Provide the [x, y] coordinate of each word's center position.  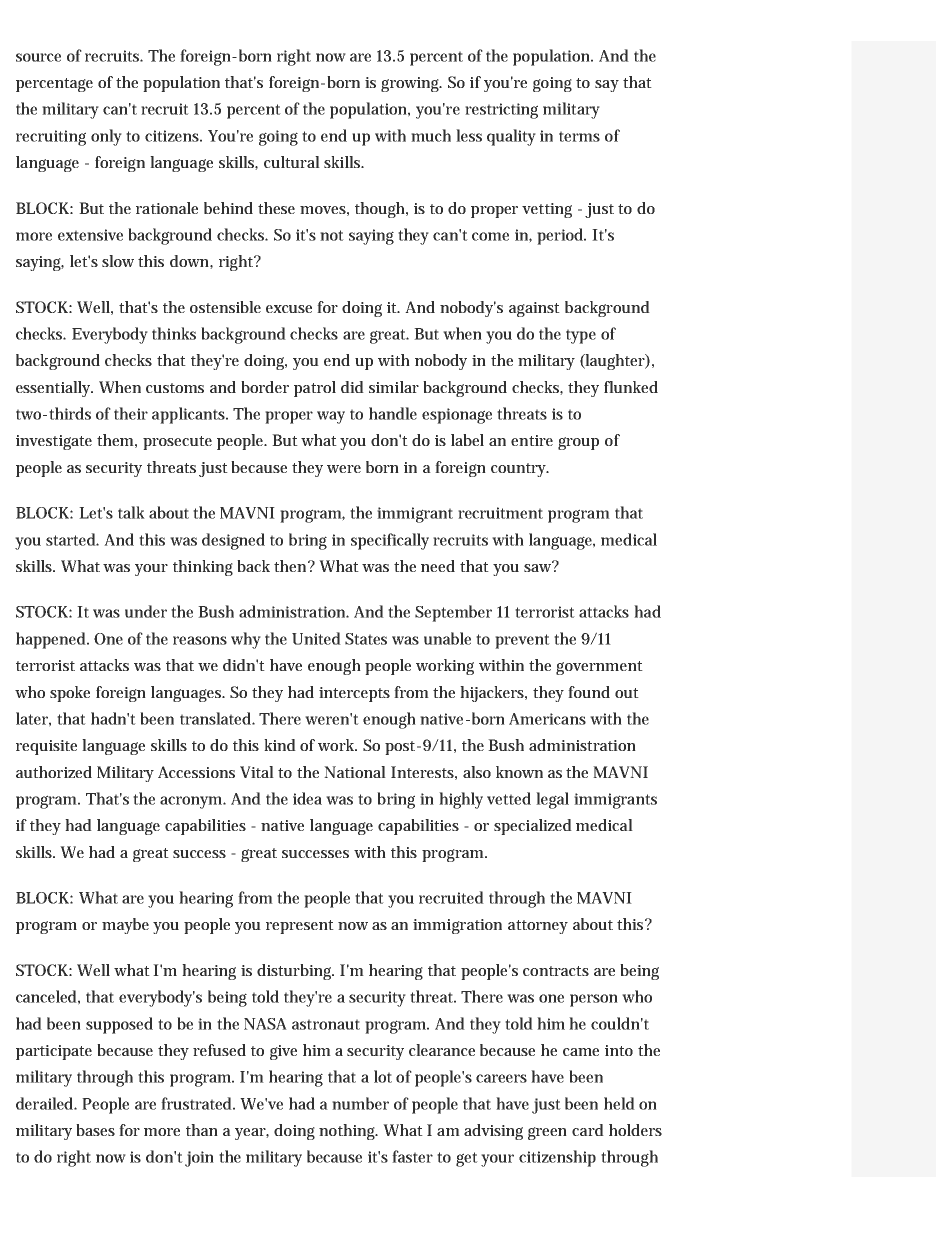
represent [300, 927]
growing [411, 84]
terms [579, 136]
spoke [70, 694]
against [534, 309]
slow [118, 261]
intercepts [354, 694]
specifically [390, 541]
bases [95, 1130]
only [106, 137]
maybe [125, 926]
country [519, 470]
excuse [289, 309]
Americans [547, 719]
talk [131, 512]
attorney [538, 927]
